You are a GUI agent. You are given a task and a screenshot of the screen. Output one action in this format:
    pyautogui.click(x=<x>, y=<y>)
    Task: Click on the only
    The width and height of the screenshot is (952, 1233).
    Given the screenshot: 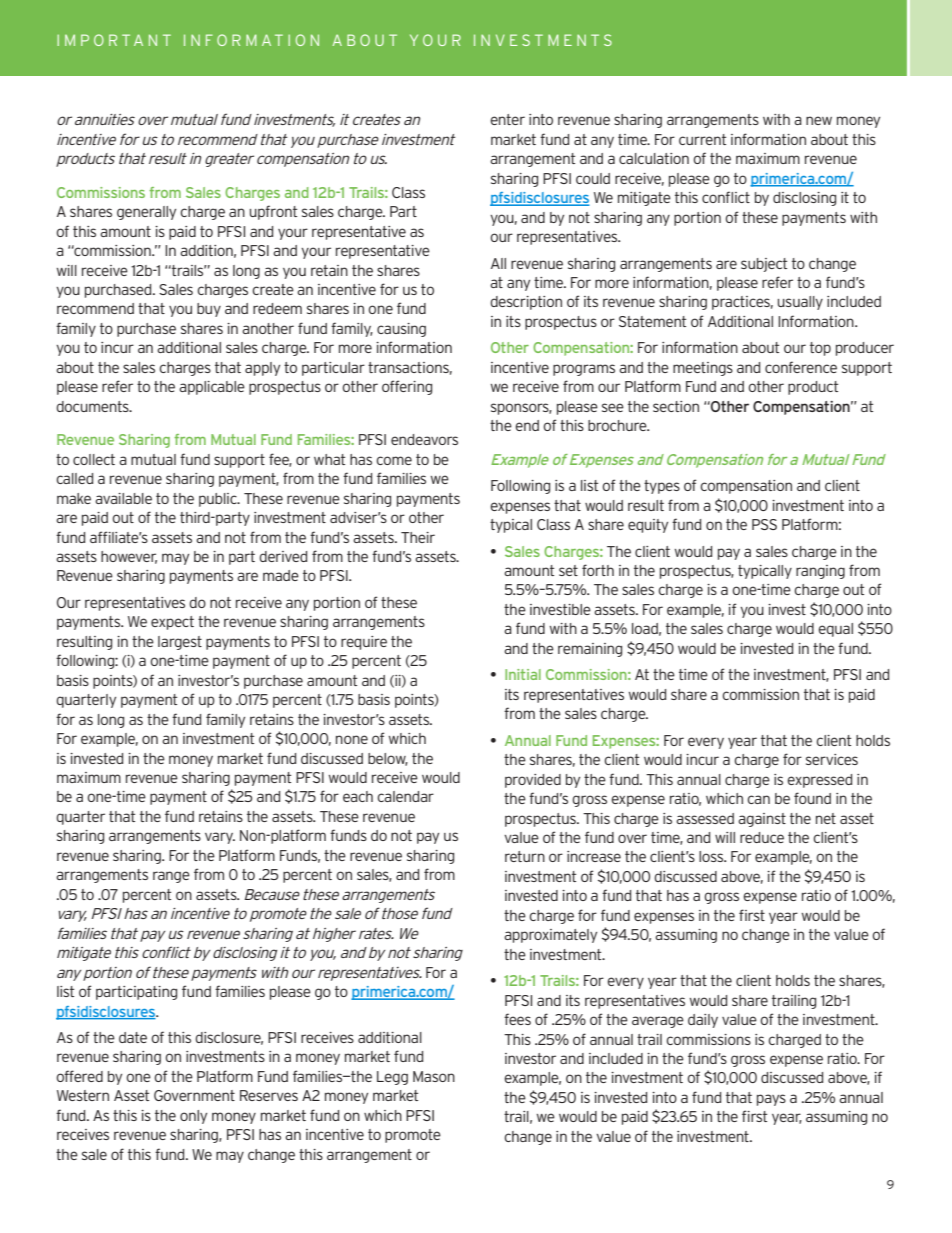 What is the action you would take?
    pyautogui.click(x=193, y=1117)
